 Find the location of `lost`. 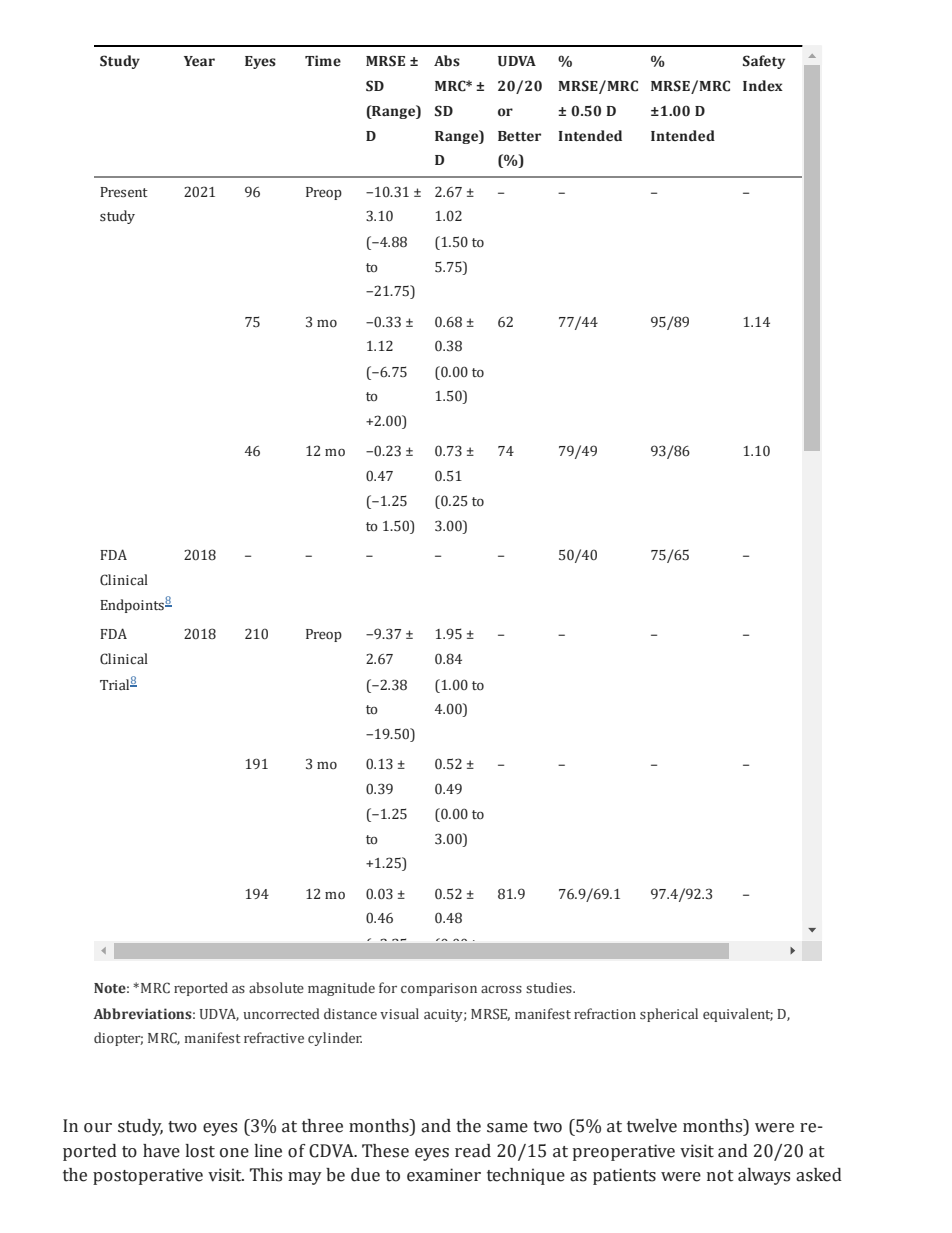

lost is located at coordinates (200, 1151).
